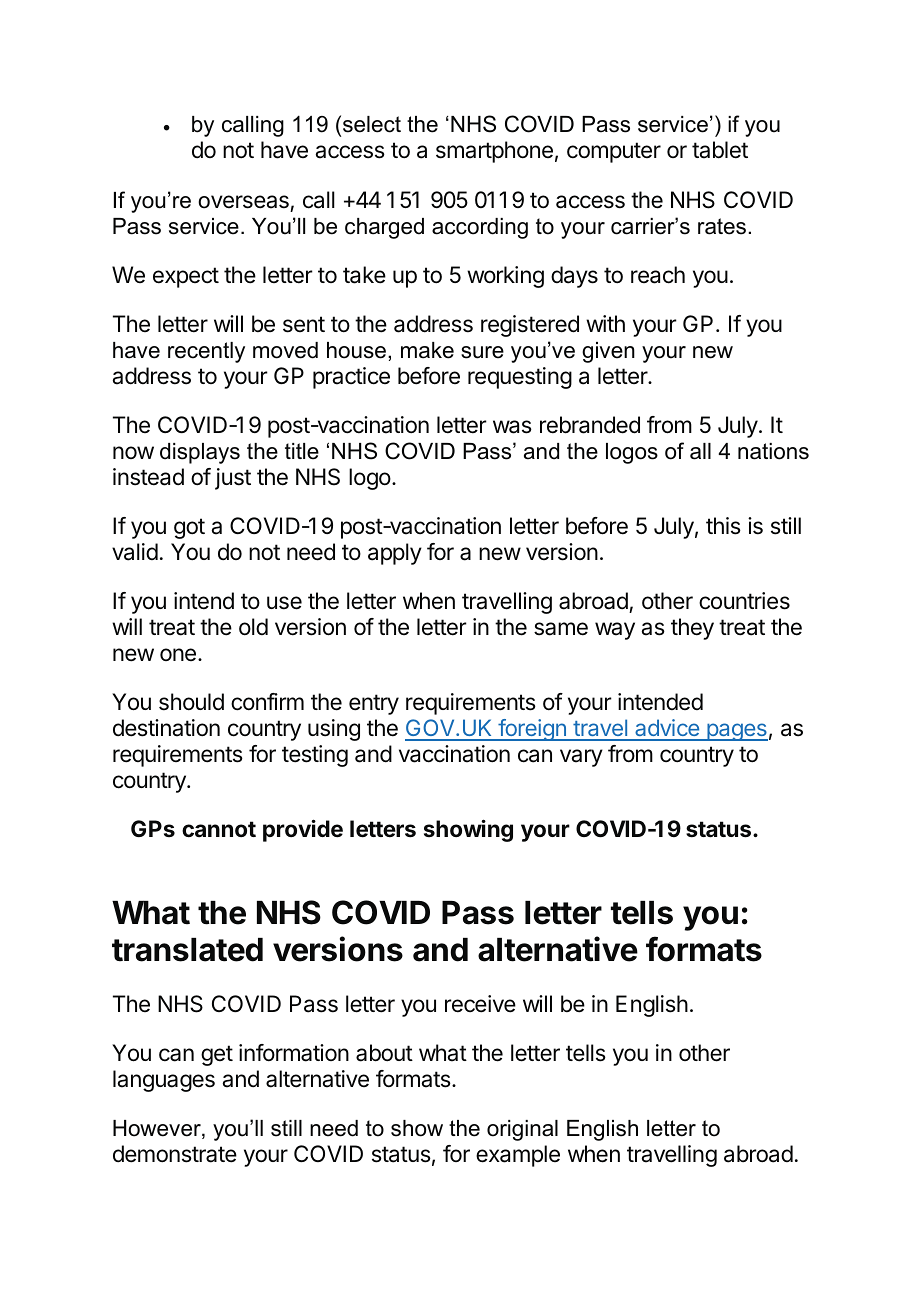 This document has width=924, height=1308. Describe the element at coordinates (522, 1130) in the document. I see `original` at that location.
